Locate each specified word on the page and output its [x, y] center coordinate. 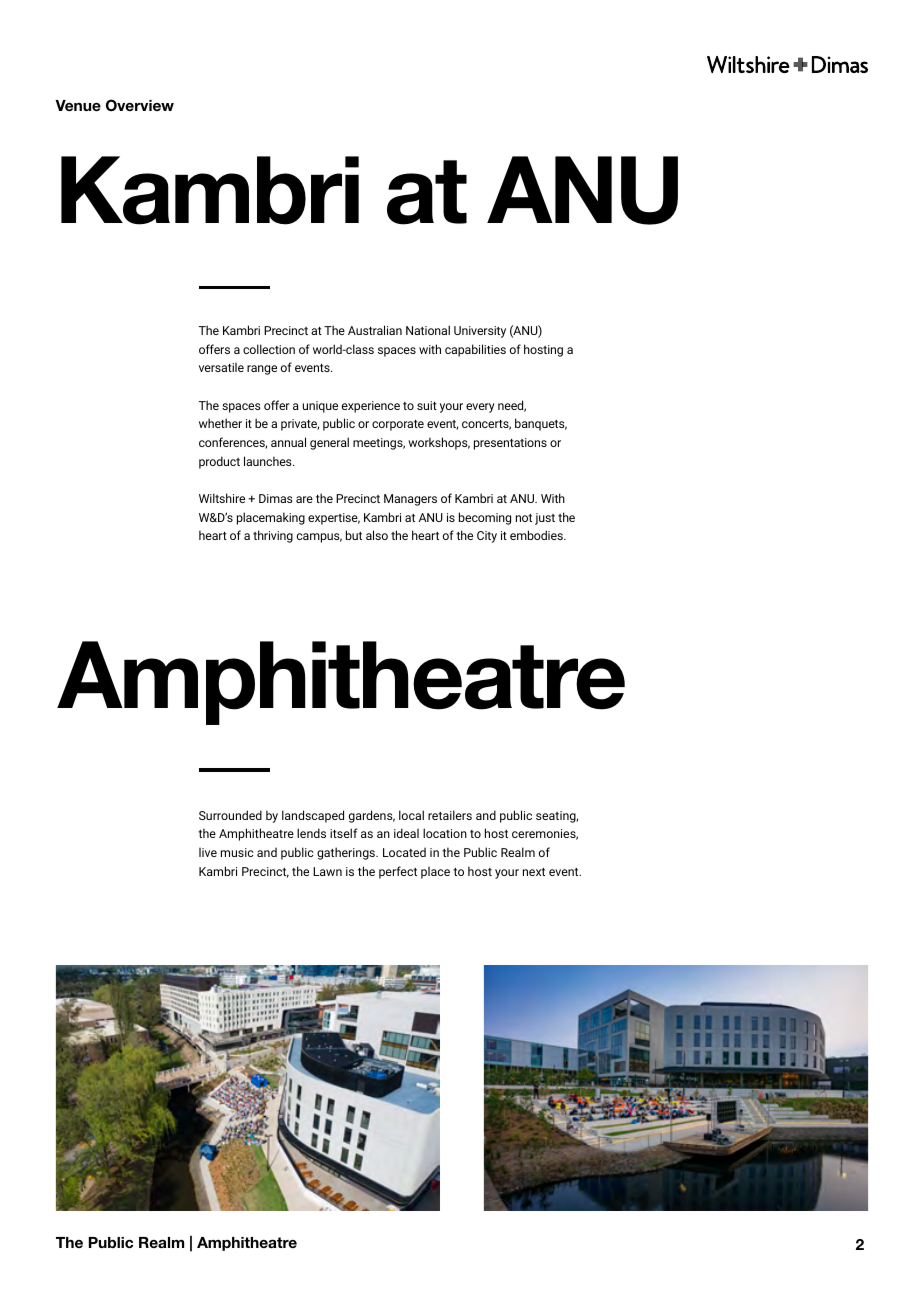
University [480, 332]
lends [311, 833]
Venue [78, 105]
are [304, 499]
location [445, 833]
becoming [485, 518]
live [208, 852]
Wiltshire [222, 498]
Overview [140, 105]
